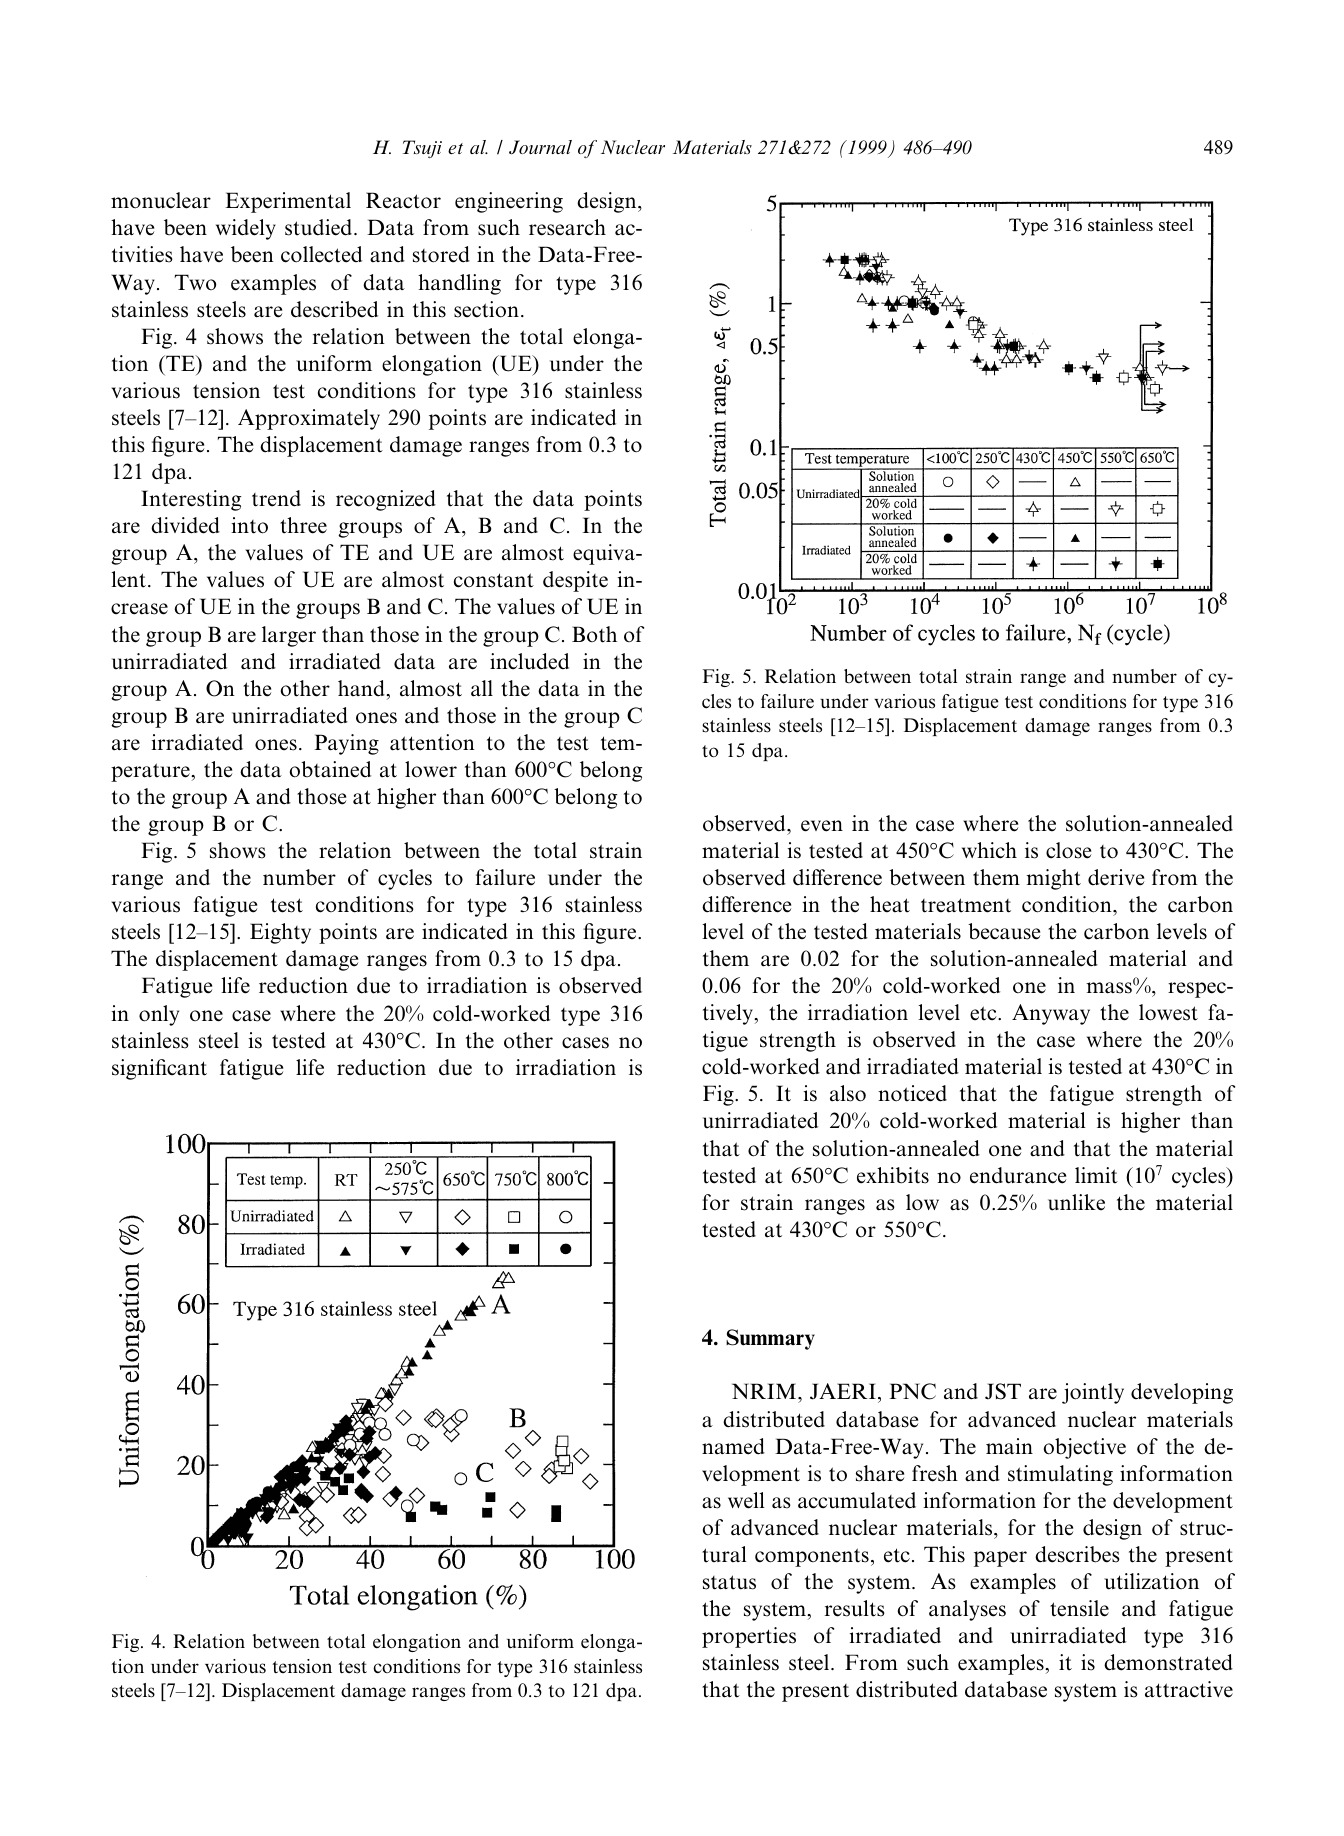 The height and width of the document is (1836, 1344). Describe the element at coordinates (822, 826) in the document. I see `even` at that location.
